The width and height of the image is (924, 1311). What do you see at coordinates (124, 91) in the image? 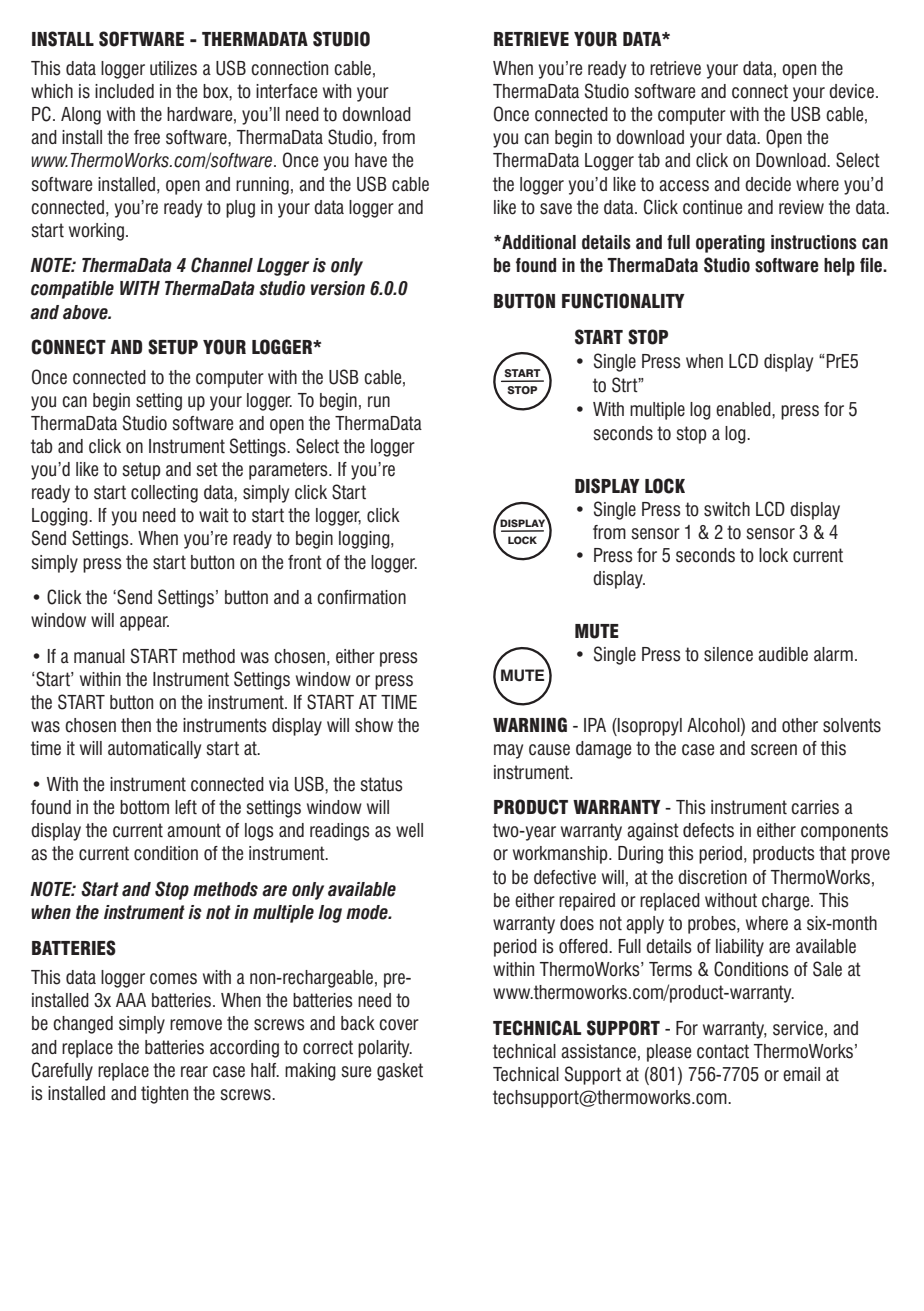
I see `included` at bounding box center [124, 91].
